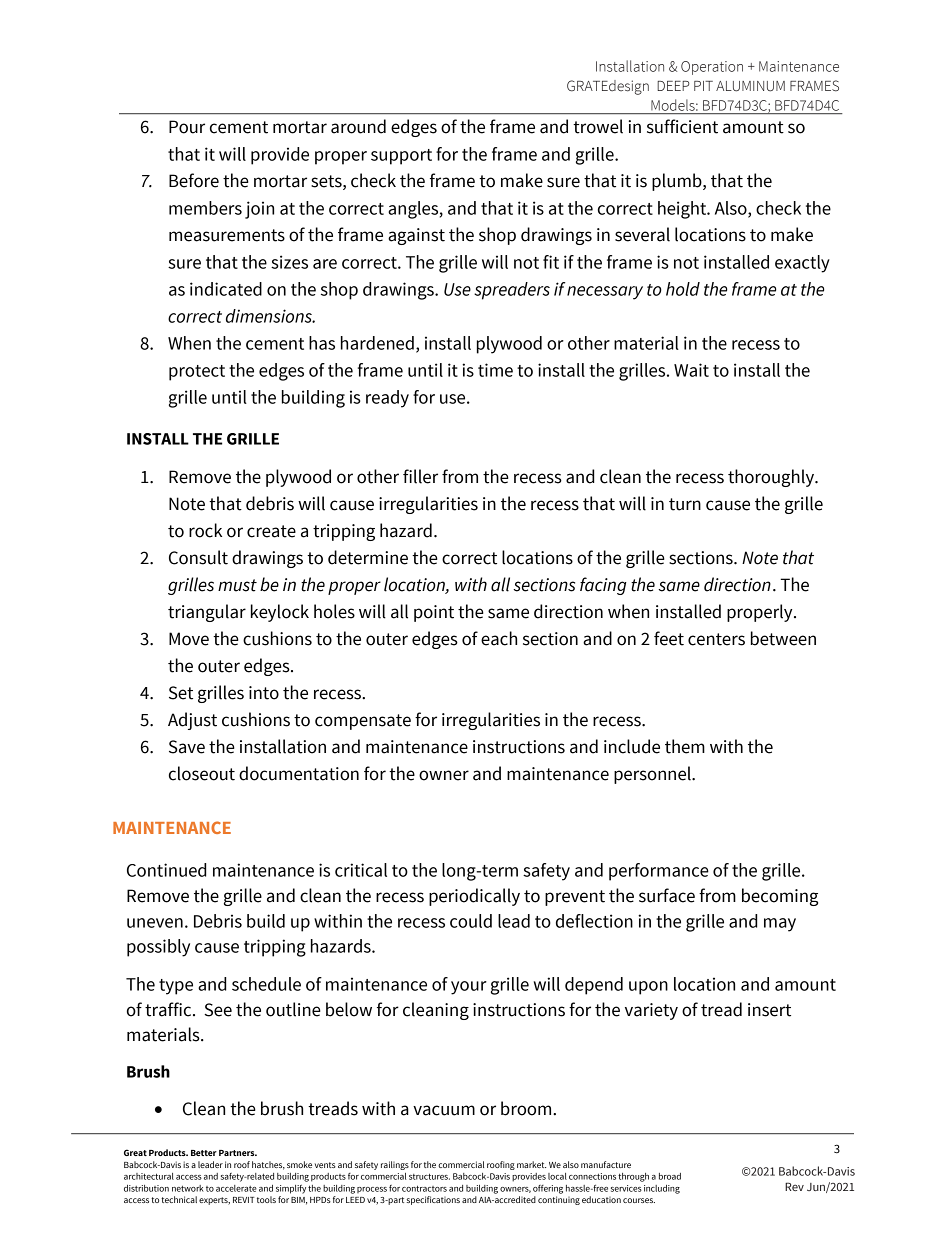 This screenshot has width=952, height=1233. I want to click on centers, so click(716, 639).
